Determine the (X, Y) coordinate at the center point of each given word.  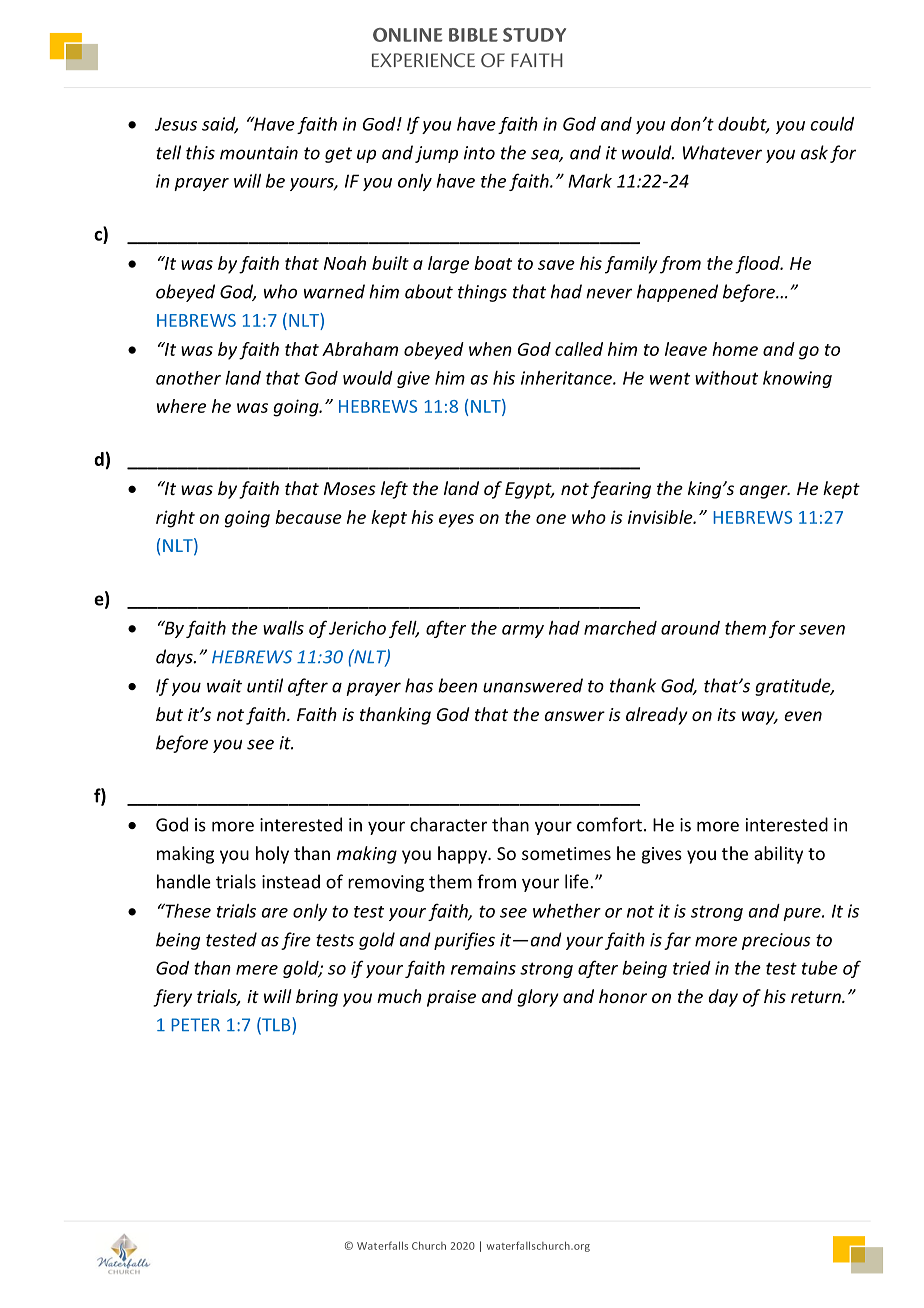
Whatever (722, 152)
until (265, 685)
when (490, 349)
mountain (259, 153)
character (448, 824)
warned (334, 291)
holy (272, 855)
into (479, 153)
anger (765, 492)
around (690, 628)
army (523, 631)
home (735, 349)
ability (778, 855)
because (308, 517)
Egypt (529, 490)
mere (257, 970)
